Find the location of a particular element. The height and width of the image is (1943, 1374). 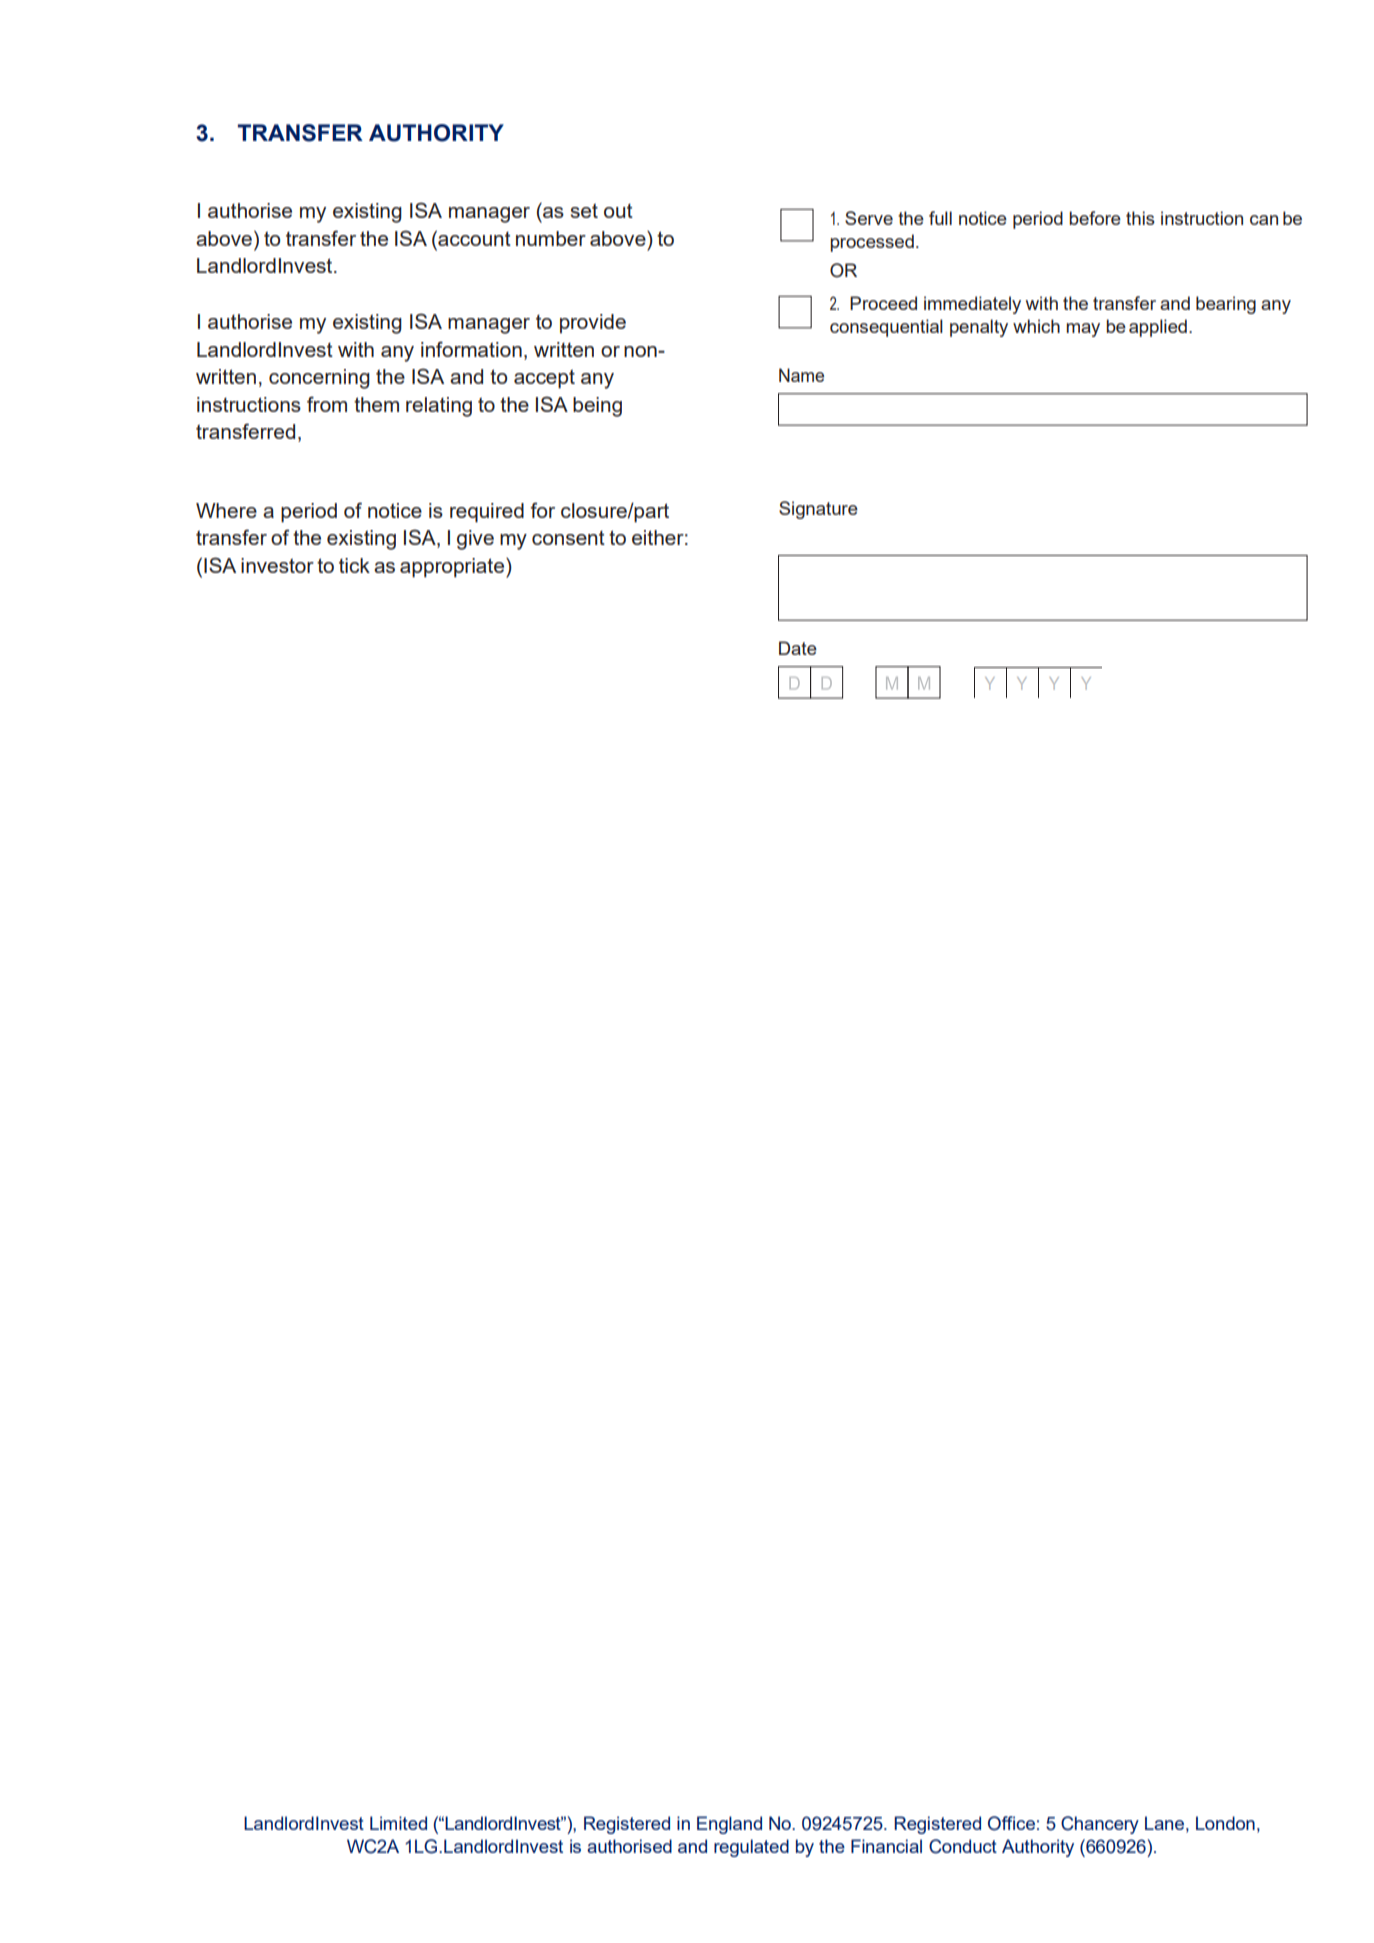

Limited is located at coordinates (398, 1823).
